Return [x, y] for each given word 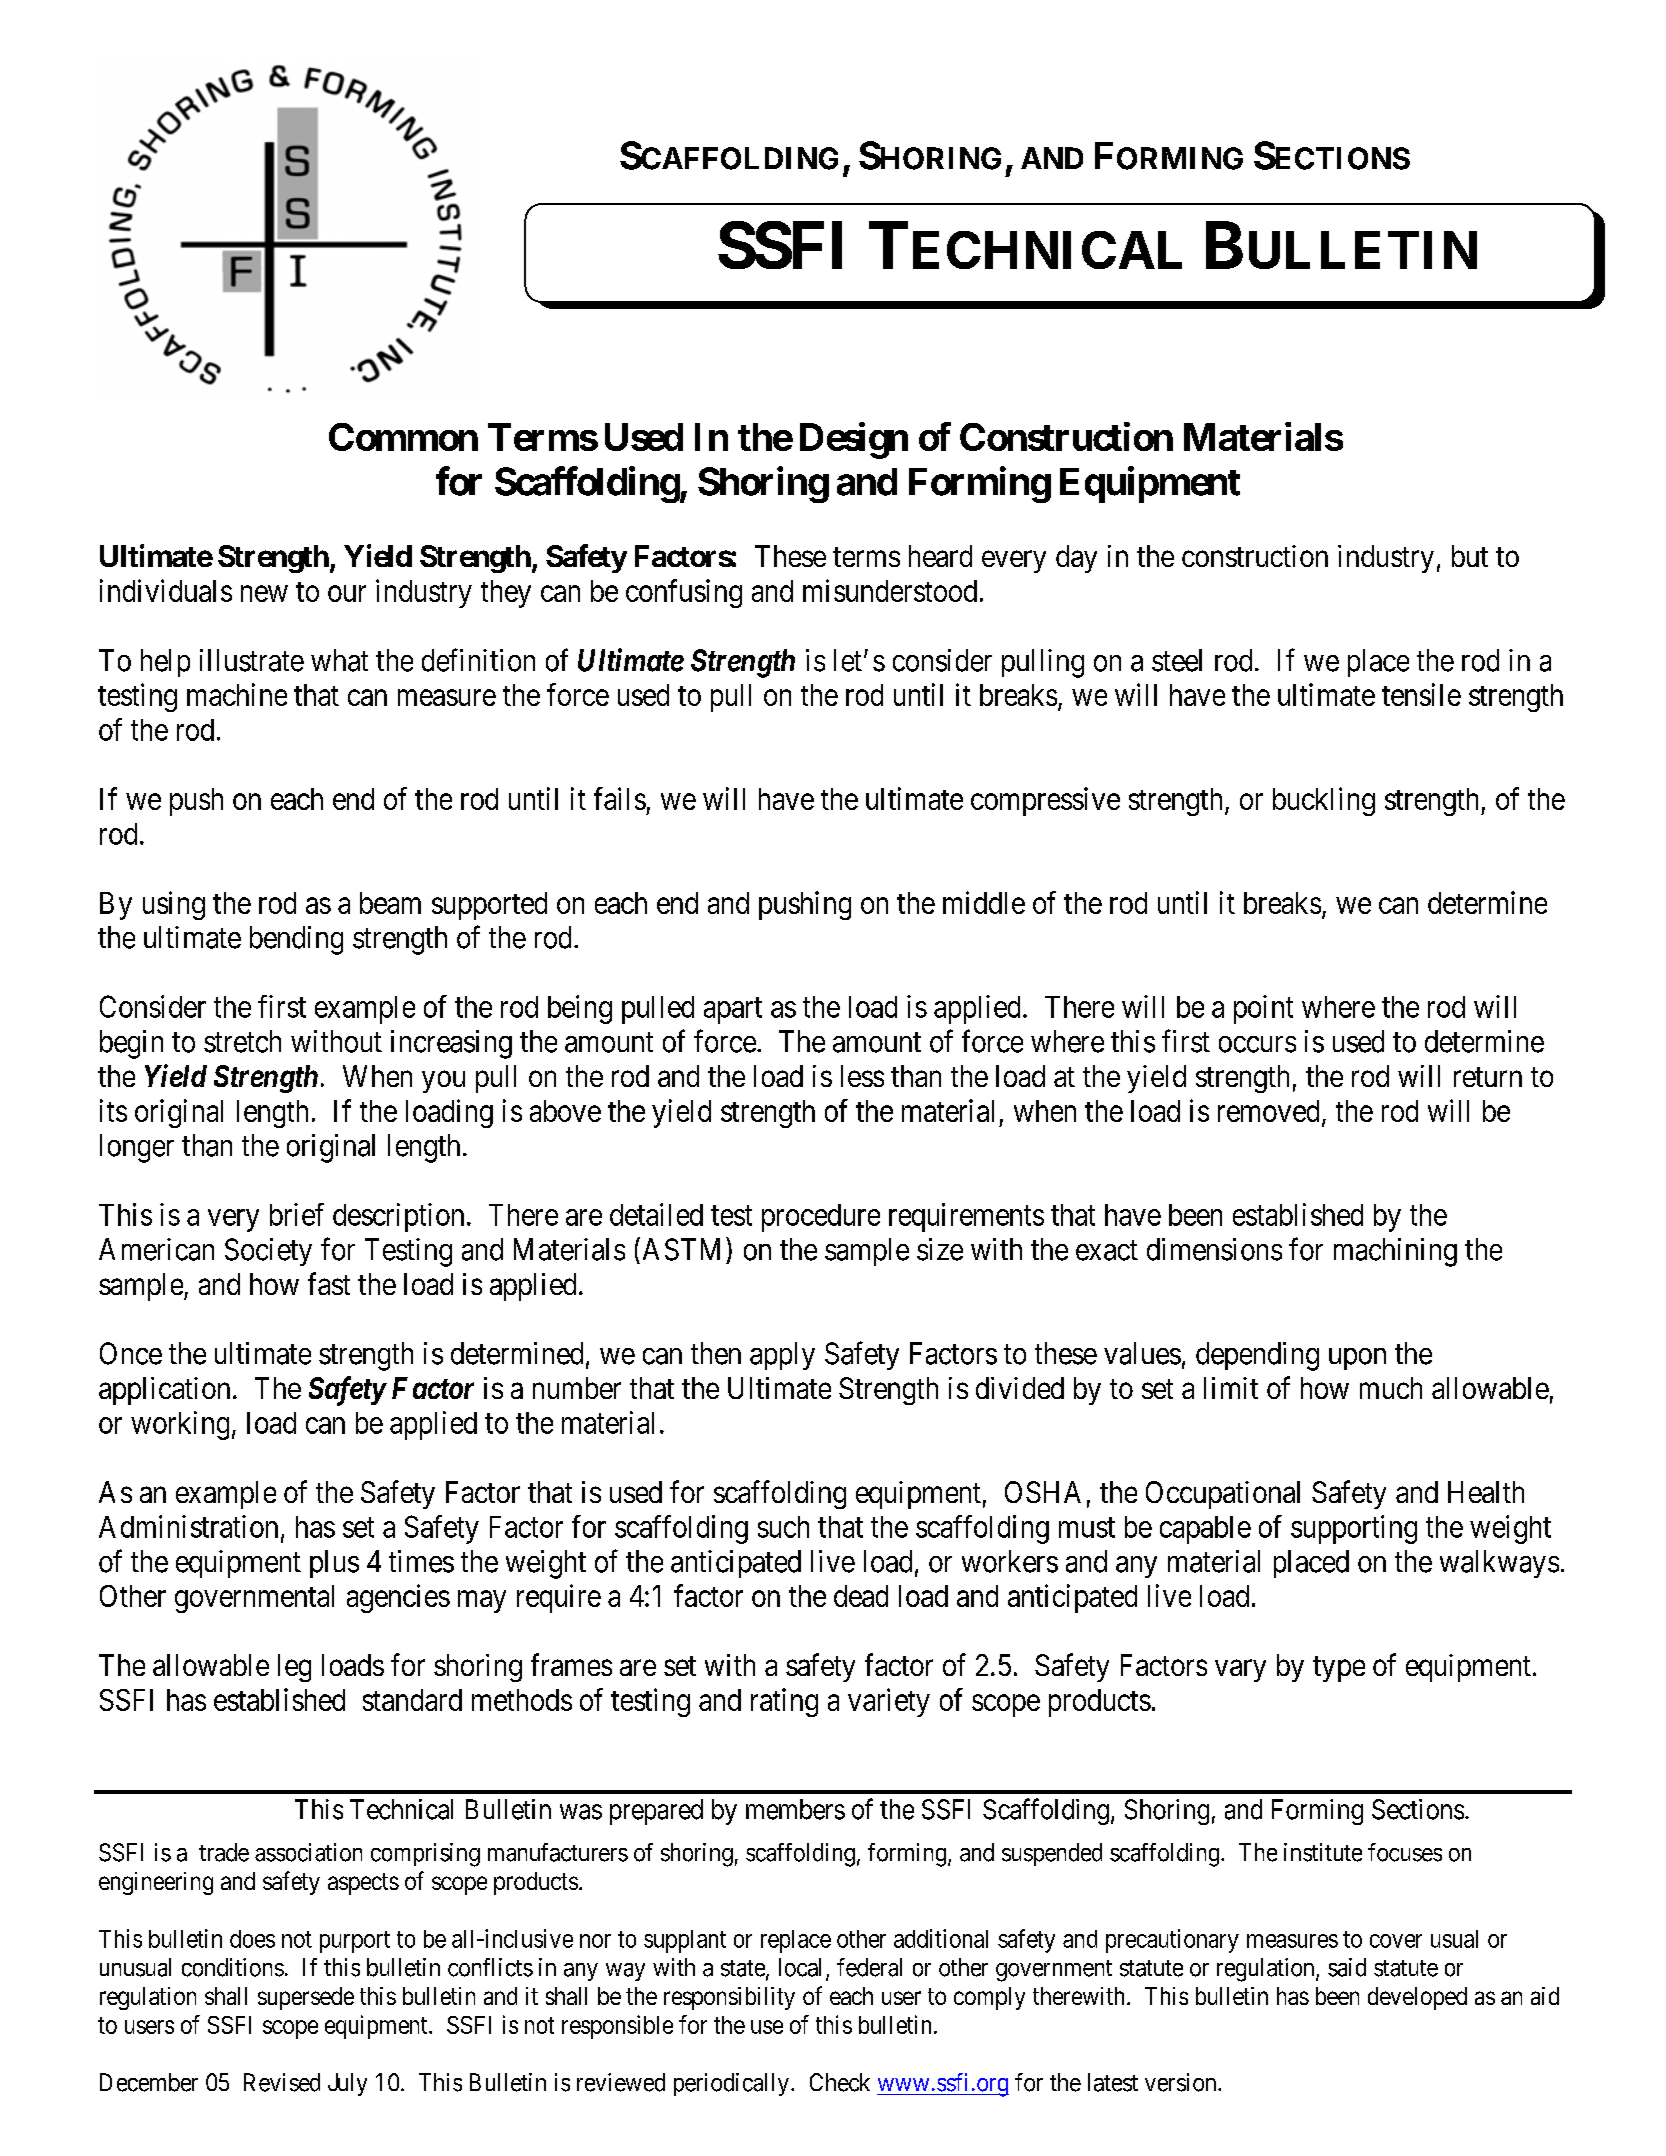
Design [854, 440]
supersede [306, 1998]
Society [268, 1252]
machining [1395, 1252]
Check [840, 2082]
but [1470, 556]
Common [403, 437]
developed [1417, 1998]
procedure [821, 1218]
